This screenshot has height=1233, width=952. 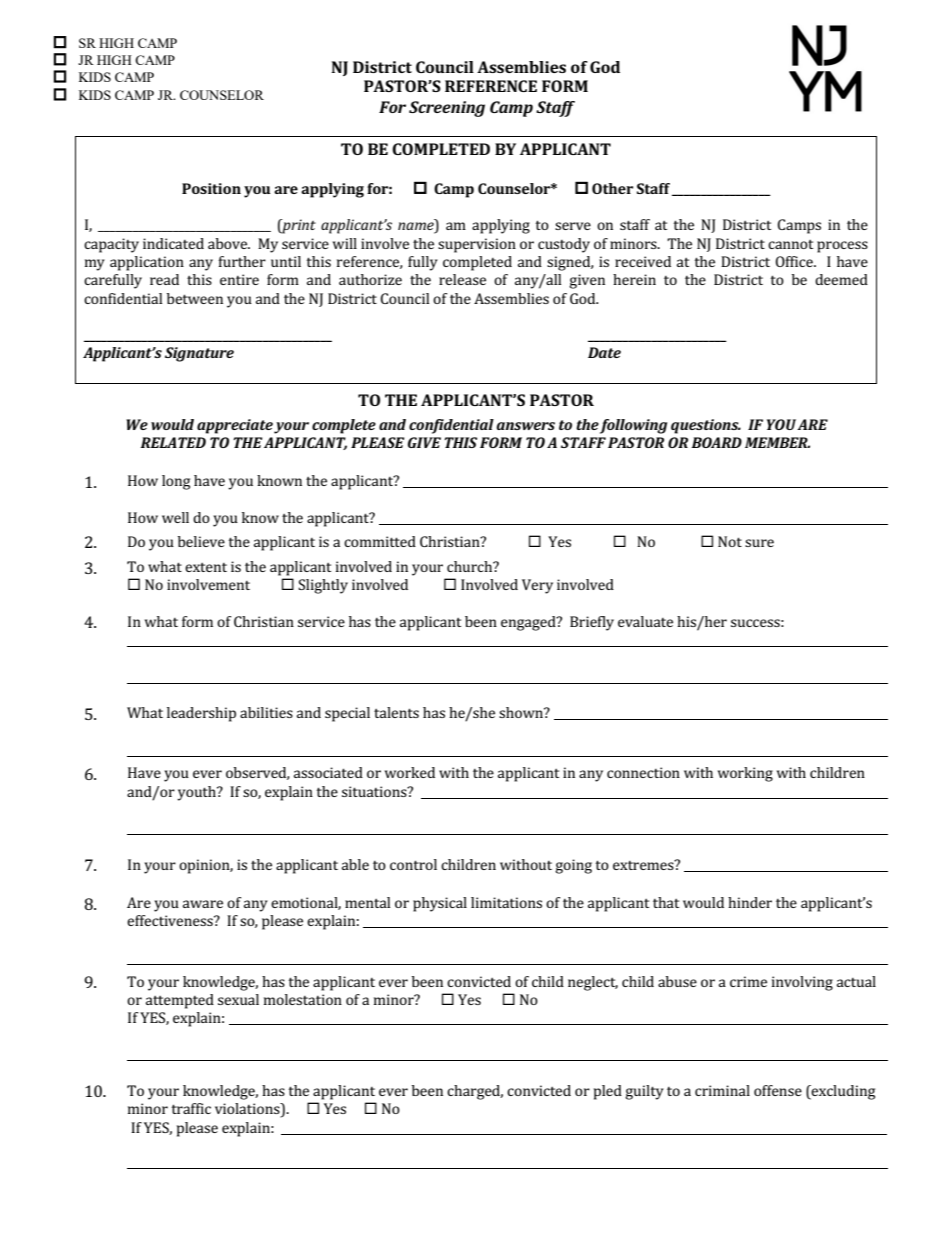 What do you see at coordinates (790, 244) in the screenshot?
I see `cannot` at bounding box center [790, 244].
